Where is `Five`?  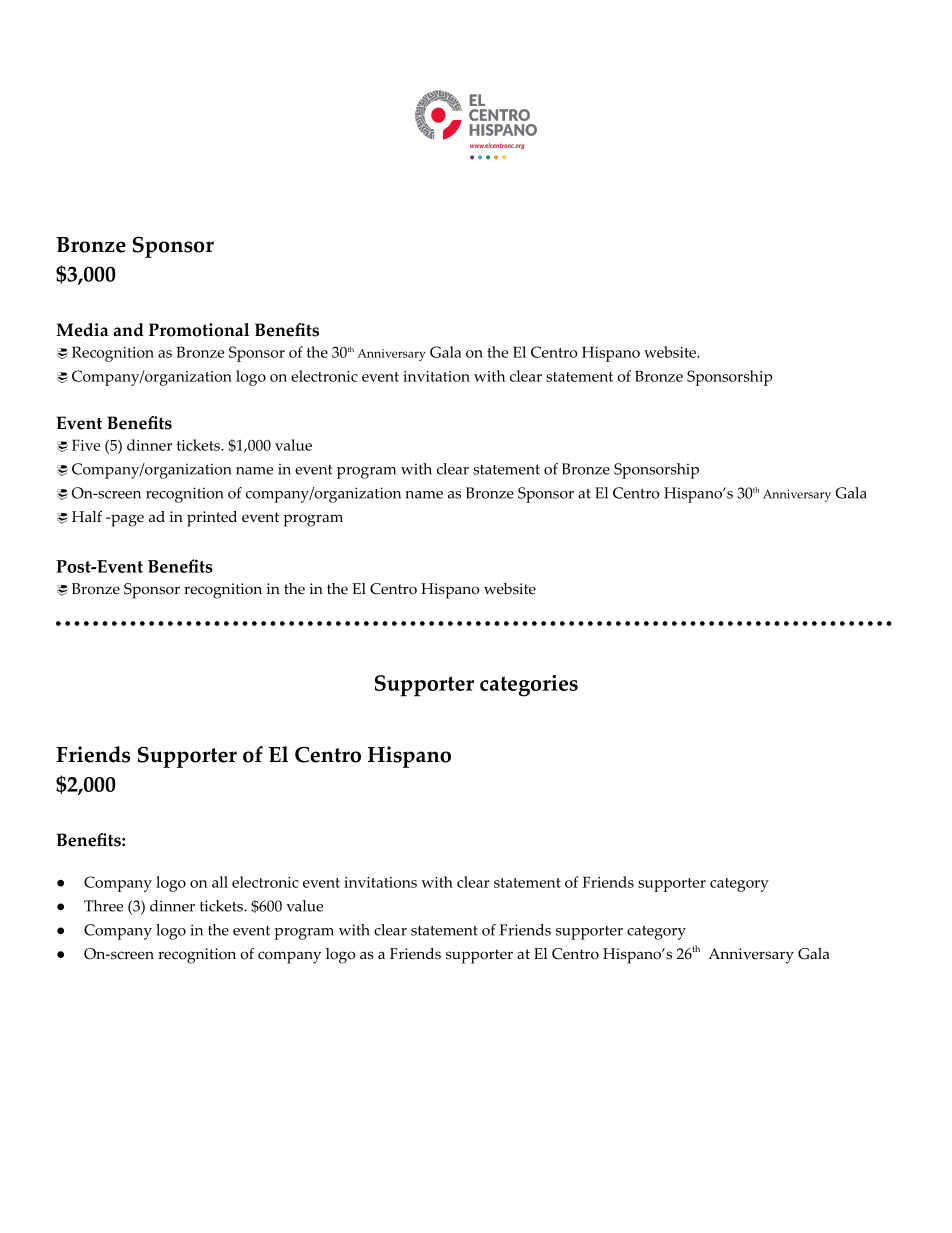
Five is located at coordinates (86, 445).
